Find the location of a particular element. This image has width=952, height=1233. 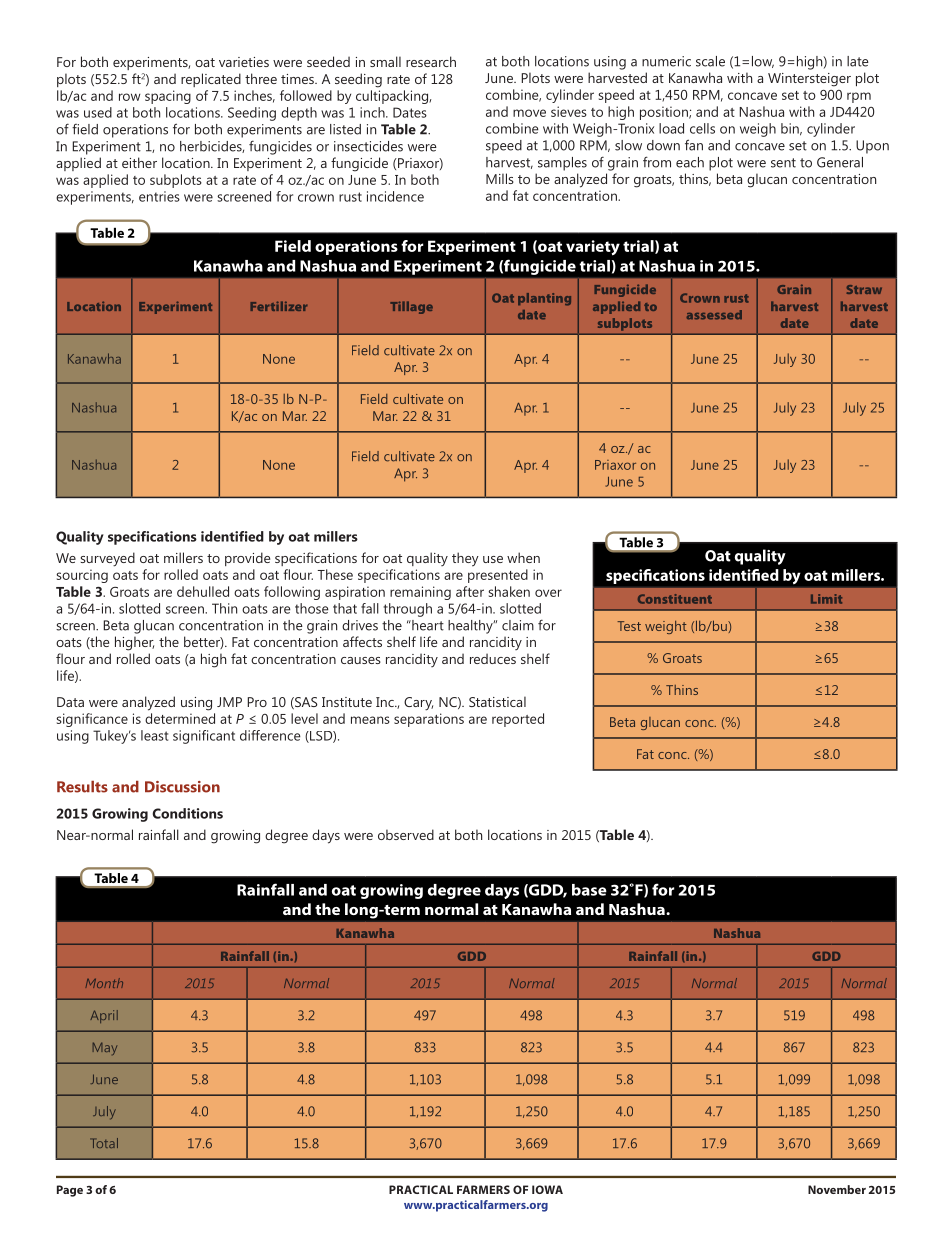

research is located at coordinates (431, 61).
